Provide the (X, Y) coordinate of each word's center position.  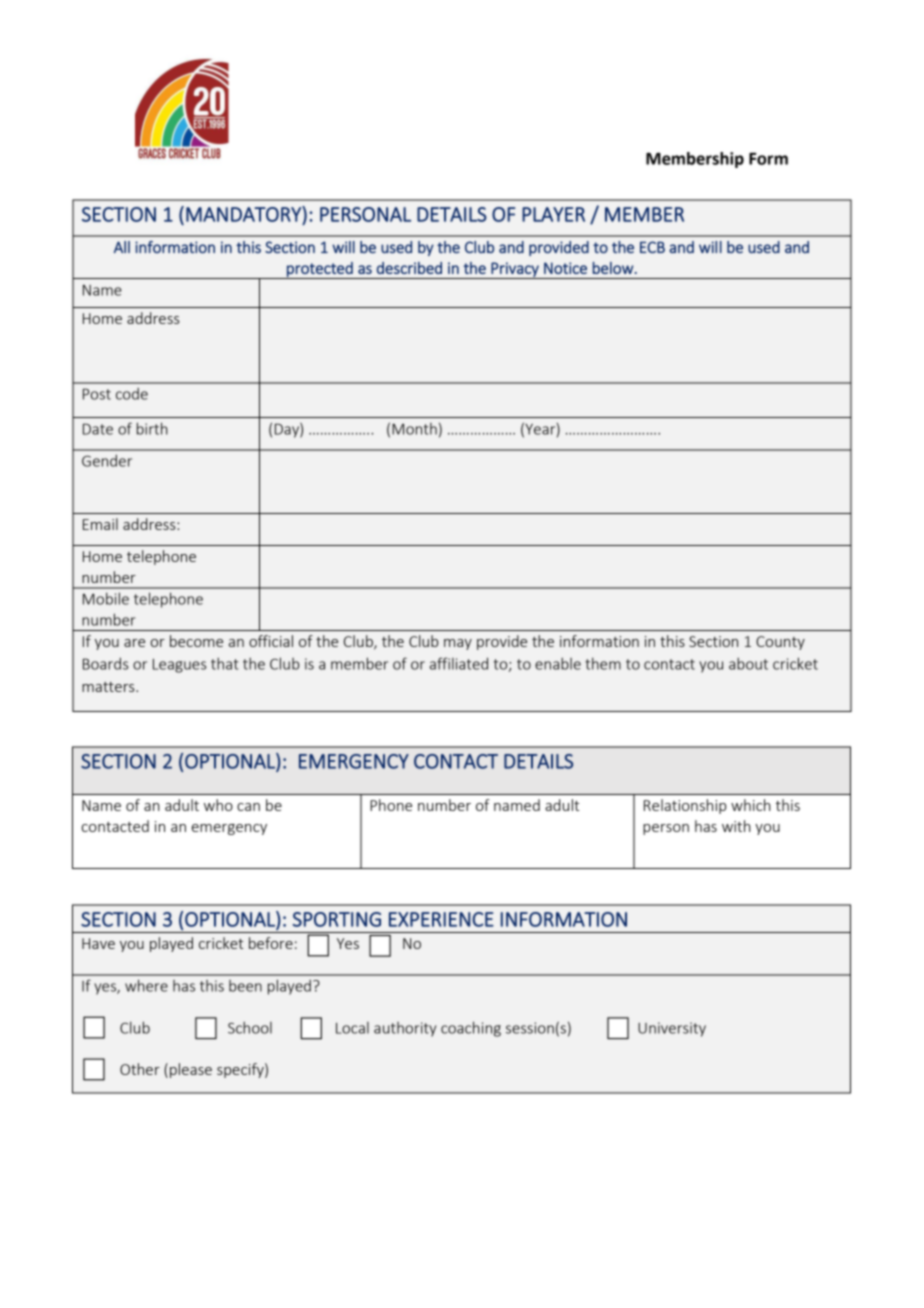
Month (414, 429)
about (748, 663)
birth (152, 428)
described (409, 268)
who (218, 805)
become (196, 641)
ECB (652, 247)
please (191, 1070)
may (458, 644)
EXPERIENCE (441, 919)
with (736, 826)
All (122, 247)
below (614, 268)
